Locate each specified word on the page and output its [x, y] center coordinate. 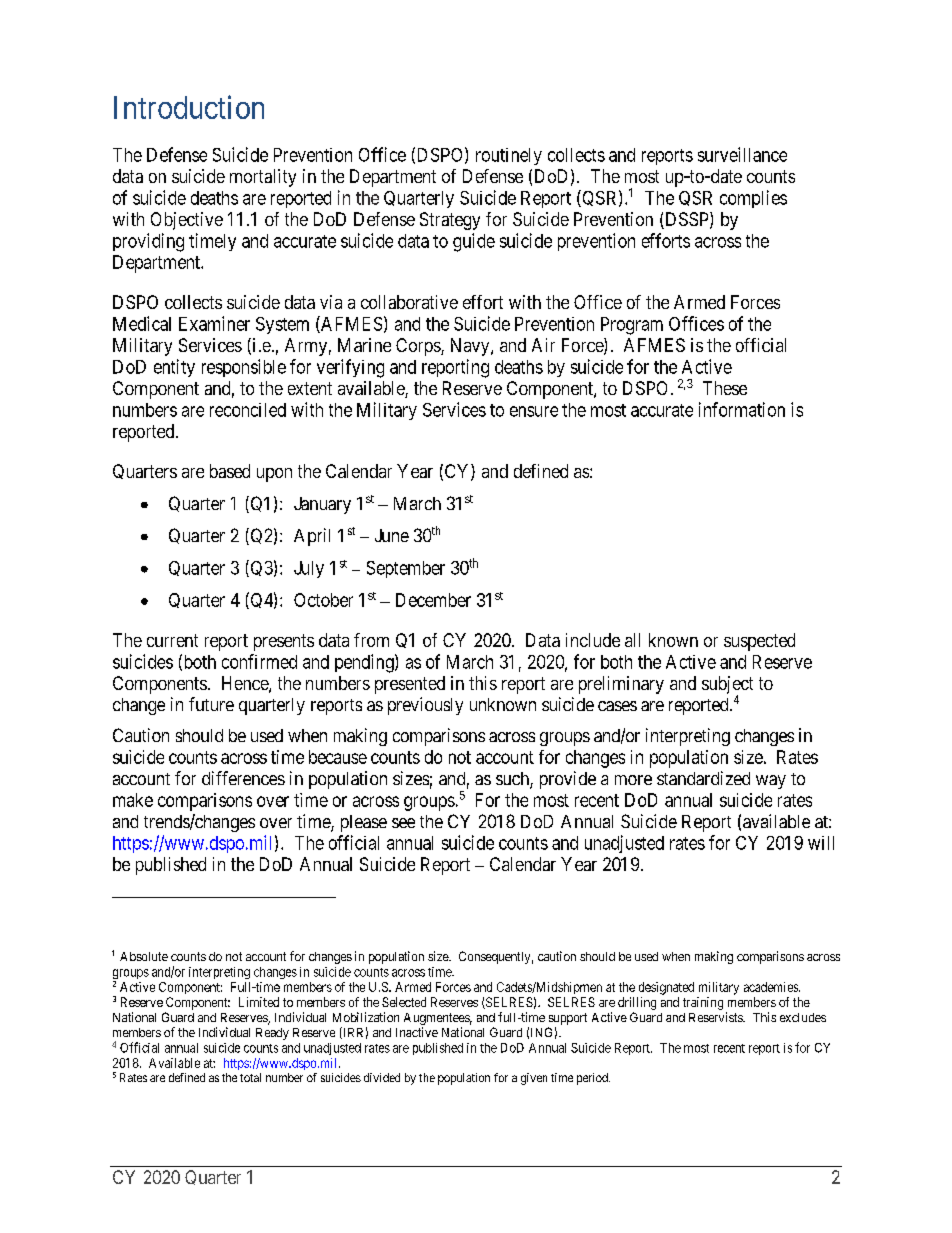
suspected [759, 642]
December [433, 600]
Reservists [716, 1017]
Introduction [189, 107]
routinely [509, 156]
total [250, 1077]
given [534, 1079]
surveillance [742, 154]
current [172, 640]
